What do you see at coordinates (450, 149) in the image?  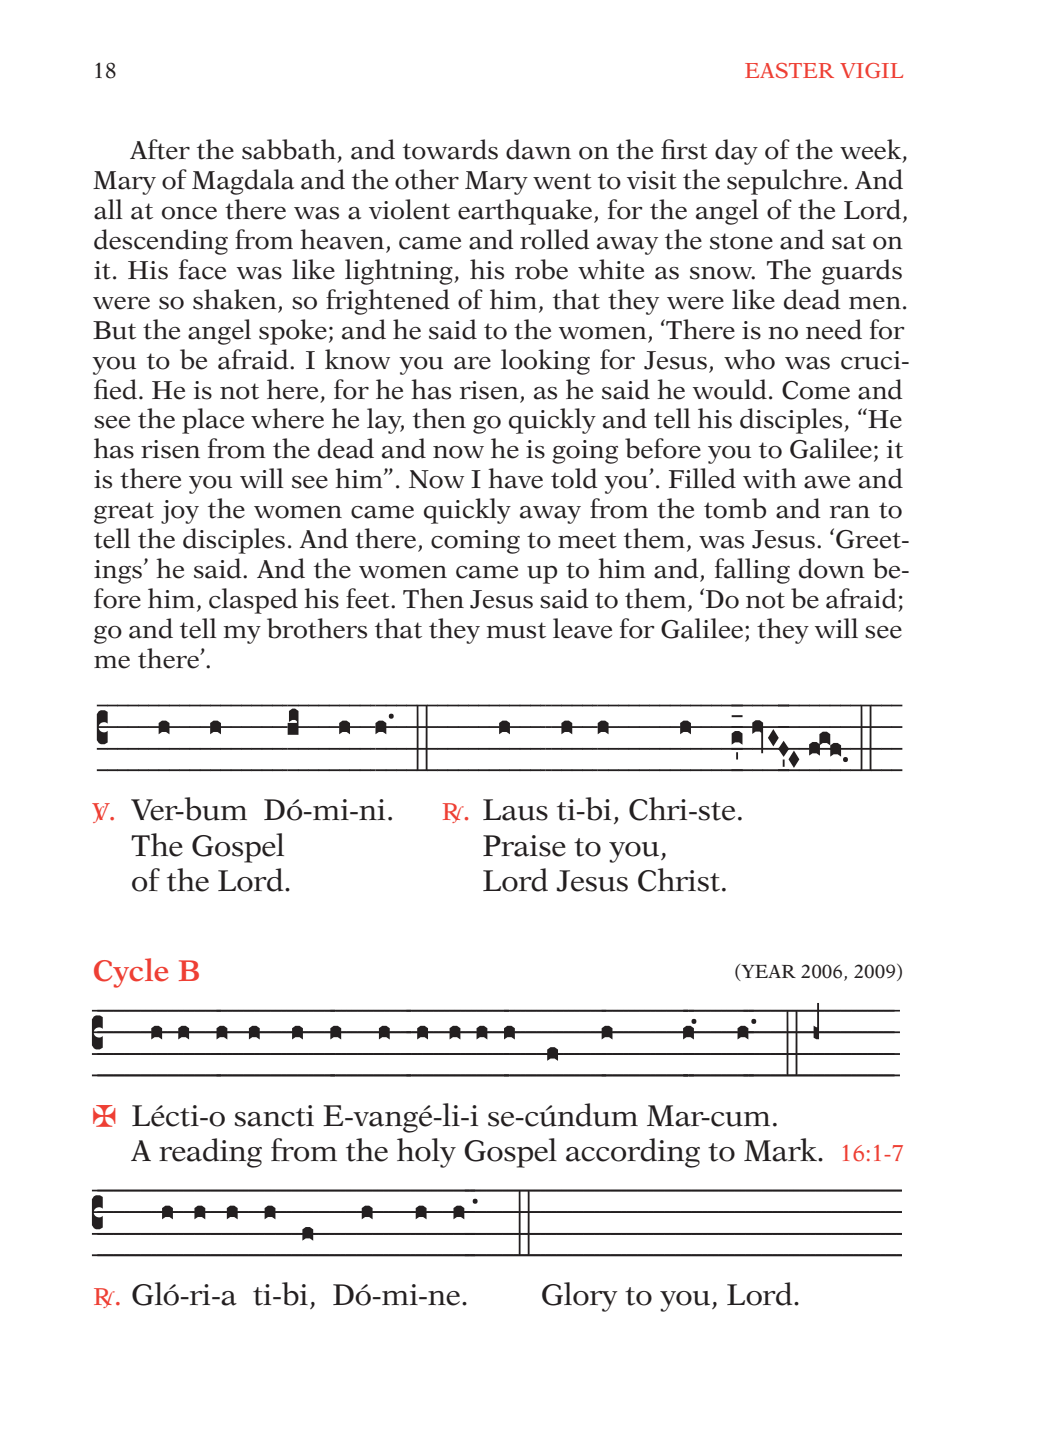 I see `towards` at bounding box center [450, 149].
